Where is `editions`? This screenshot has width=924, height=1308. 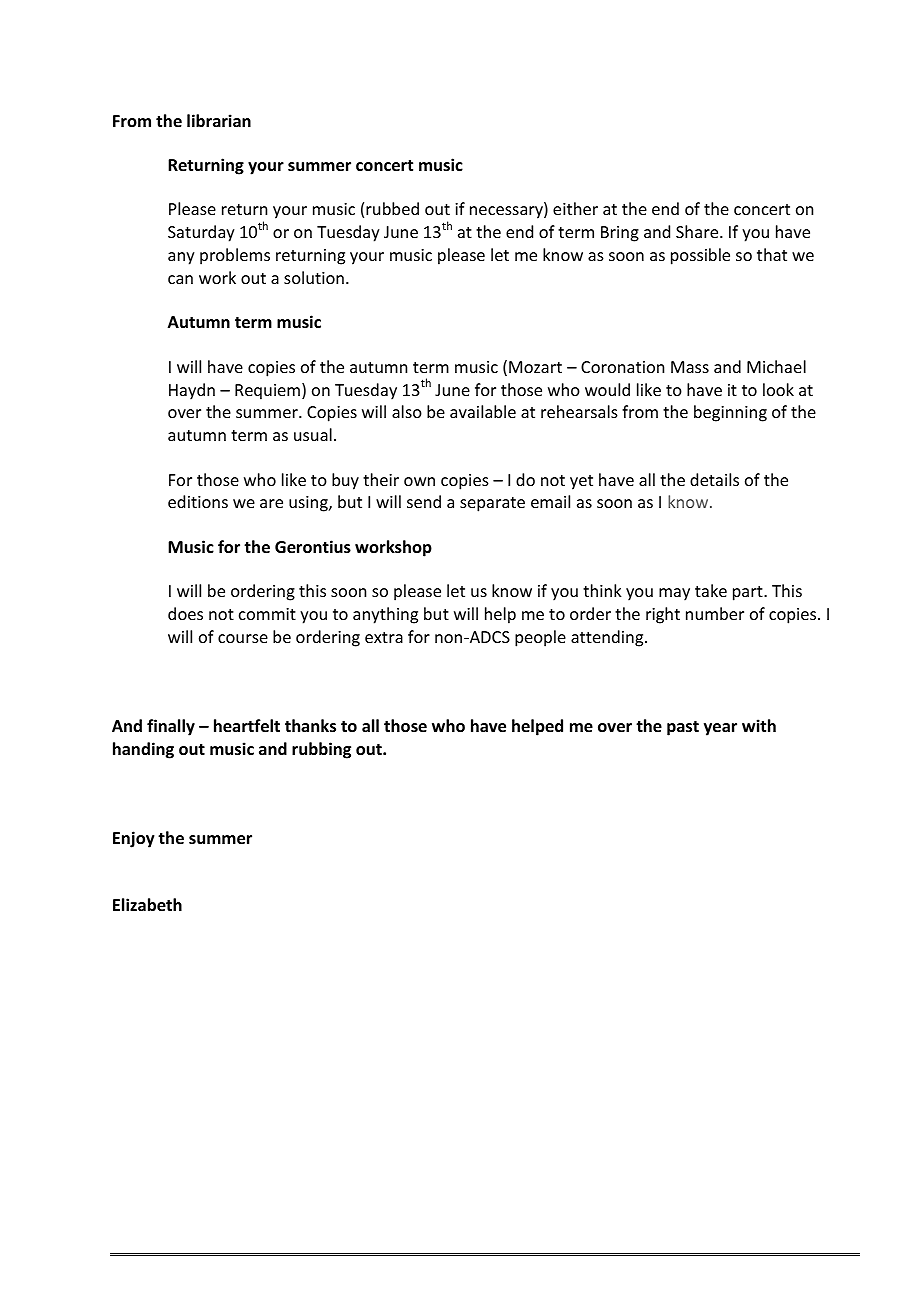 editions is located at coordinates (198, 501).
